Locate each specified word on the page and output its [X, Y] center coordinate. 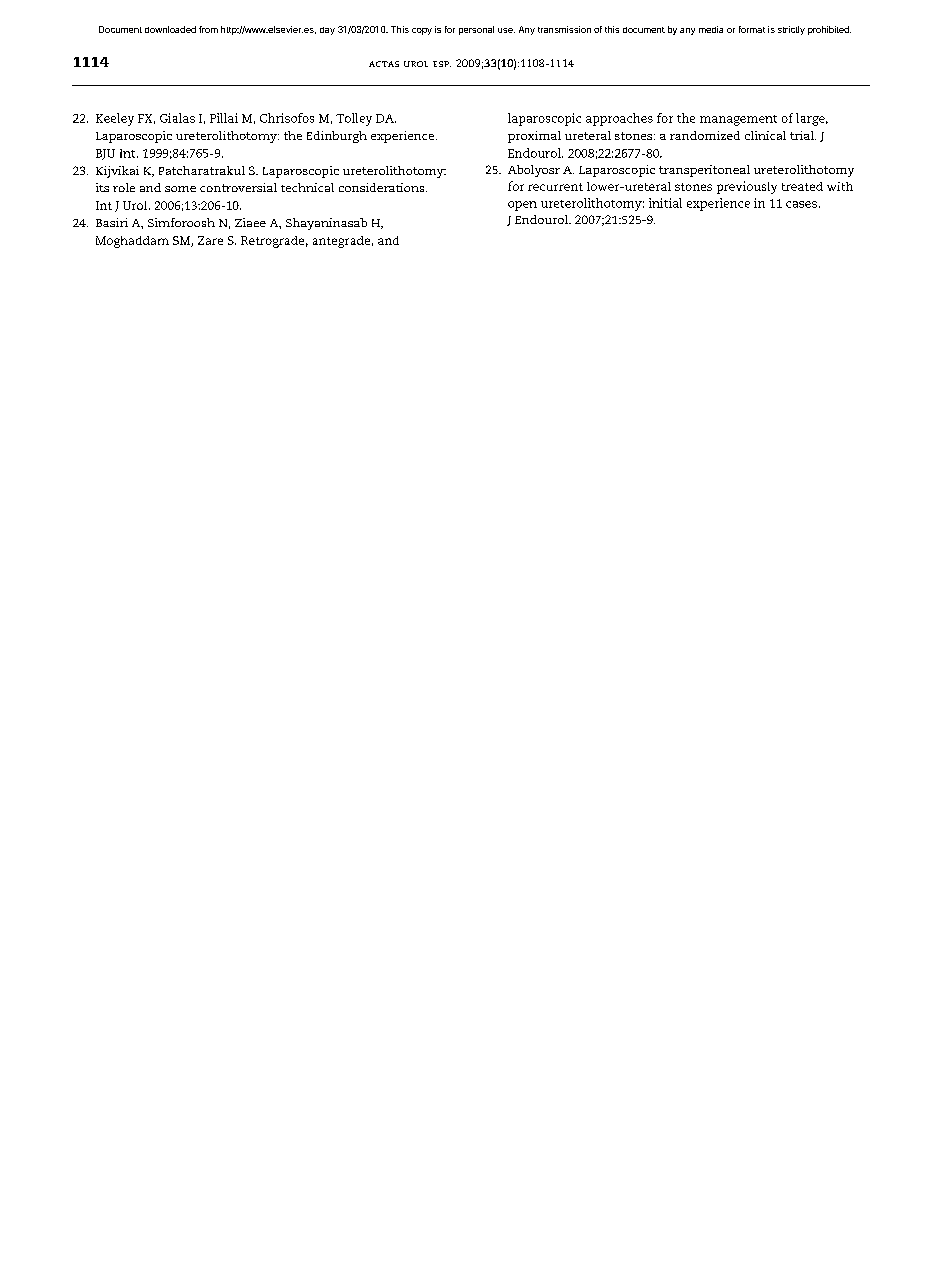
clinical [765, 135]
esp [442, 64]
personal [476, 30]
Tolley [354, 119]
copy [422, 31]
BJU [105, 154]
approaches [619, 119]
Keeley [115, 119]
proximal [534, 137]
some [180, 189]
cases [801, 204]
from [208, 29]
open [522, 206]
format [752, 29]
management [738, 120]
